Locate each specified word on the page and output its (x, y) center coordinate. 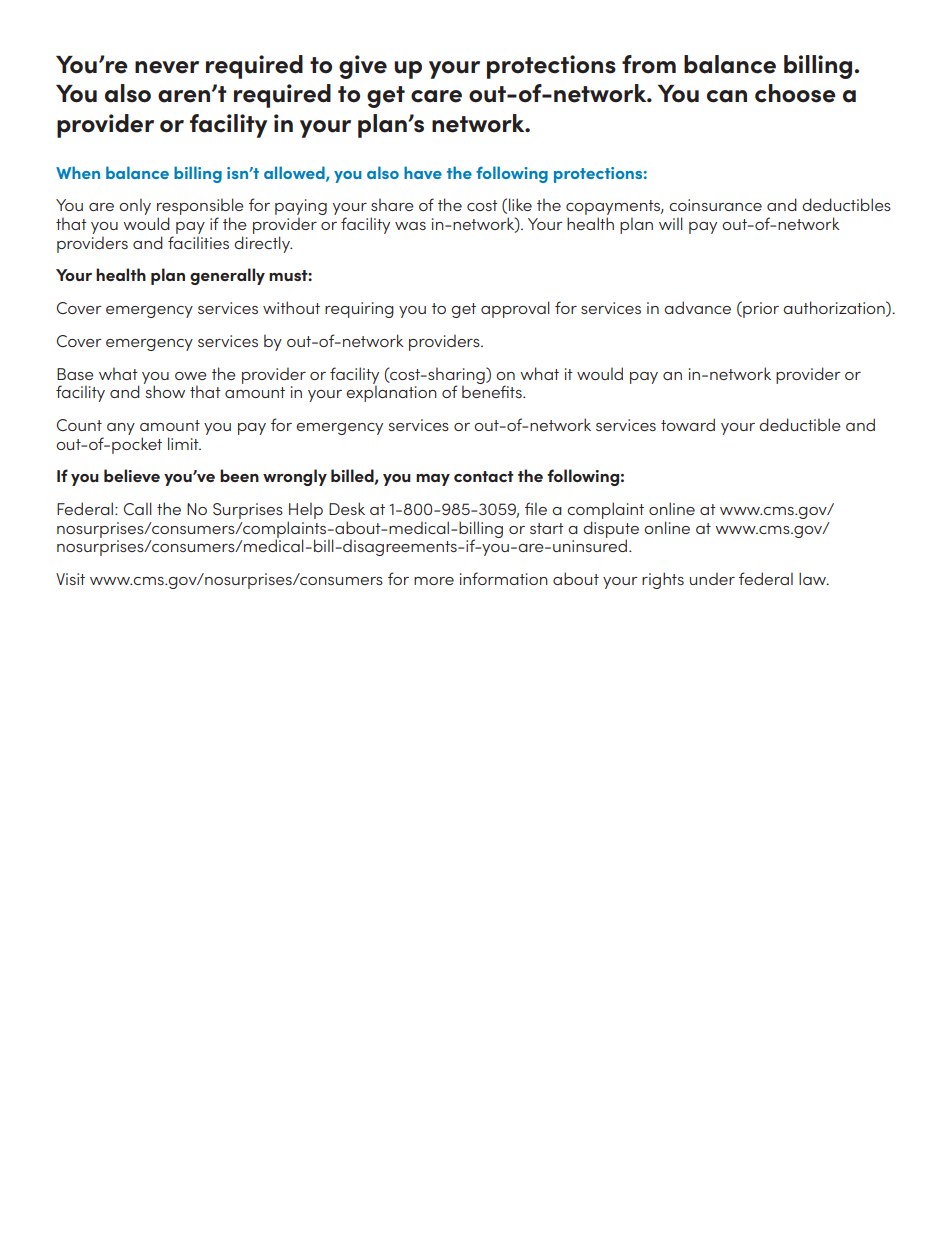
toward (688, 424)
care (436, 96)
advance (697, 307)
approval (515, 309)
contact (484, 476)
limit (184, 443)
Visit (70, 579)
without (291, 307)
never (167, 67)
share (392, 204)
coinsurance (715, 205)
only (135, 206)
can (727, 96)
